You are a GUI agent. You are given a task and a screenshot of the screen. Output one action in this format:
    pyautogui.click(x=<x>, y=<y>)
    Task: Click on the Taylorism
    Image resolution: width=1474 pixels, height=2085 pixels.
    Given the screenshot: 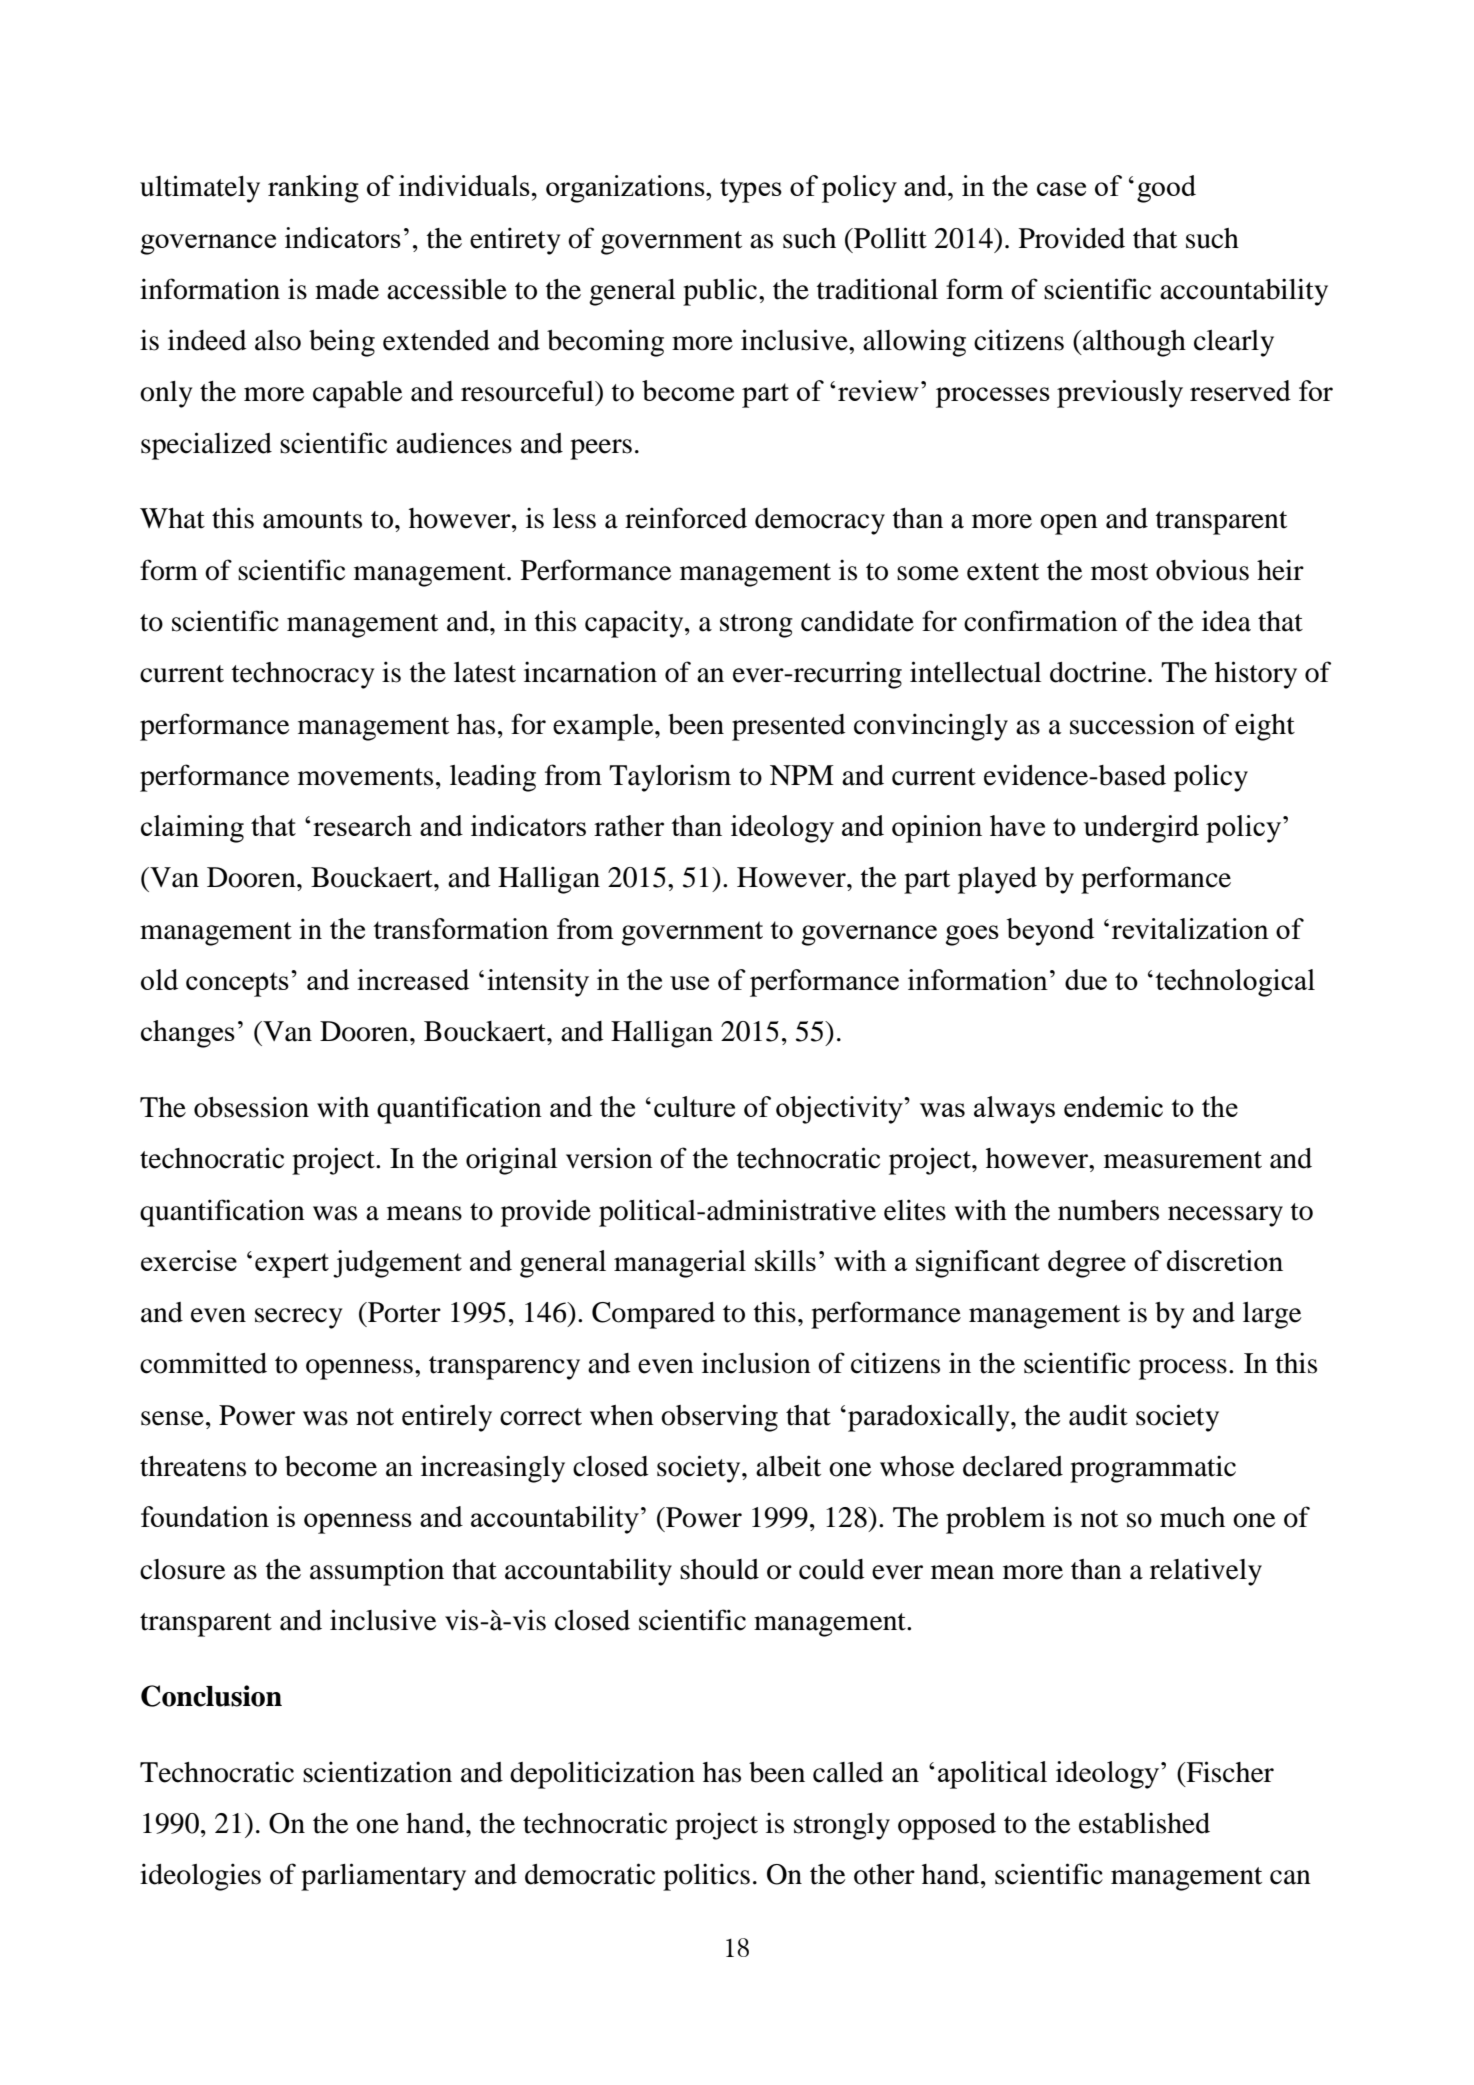 What is the action you would take?
    pyautogui.click(x=670, y=778)
